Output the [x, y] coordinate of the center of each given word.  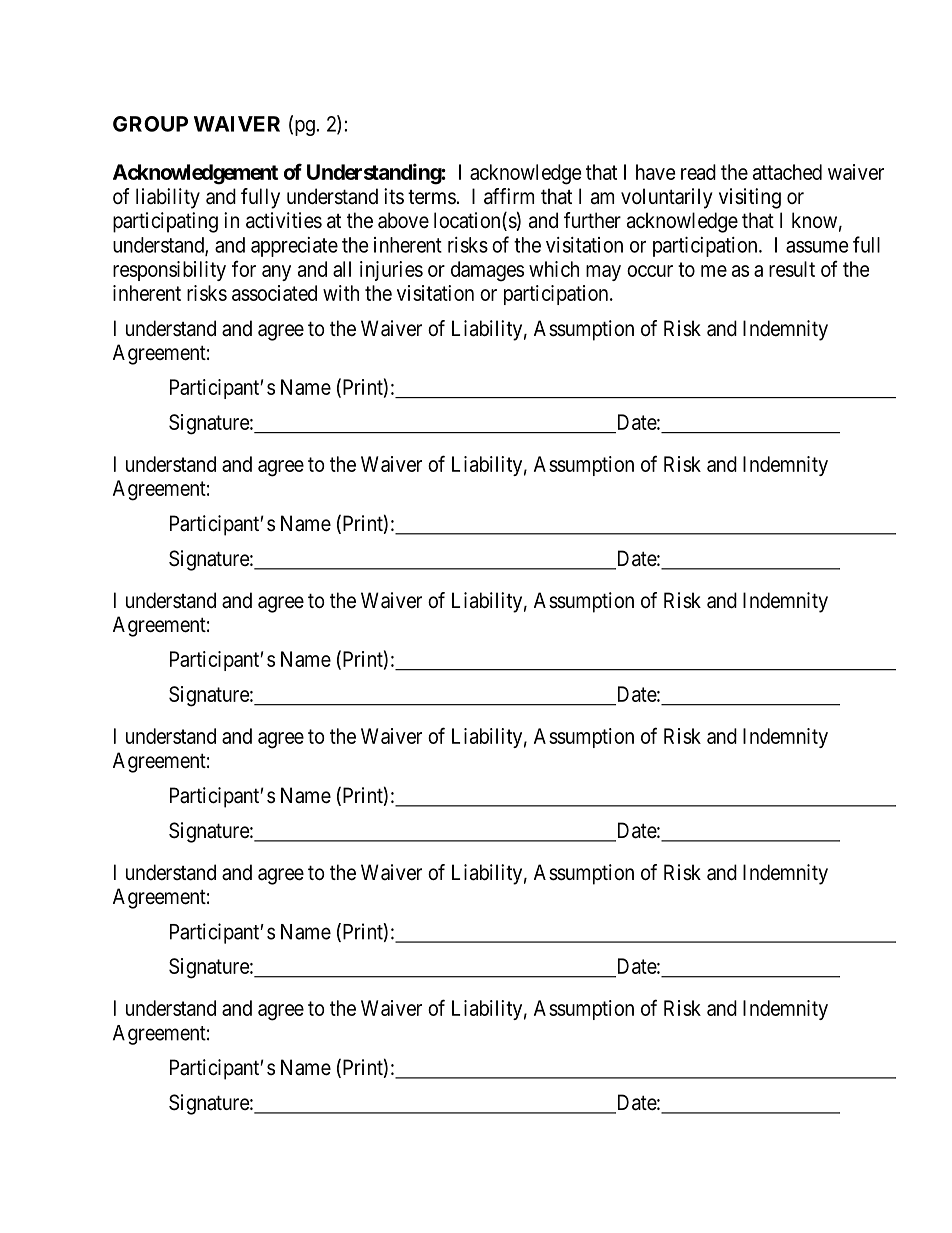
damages [487, 271]
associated [274, 293]
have [655, 172]
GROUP [150, 124]
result [792, 269]
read [698, 172]
